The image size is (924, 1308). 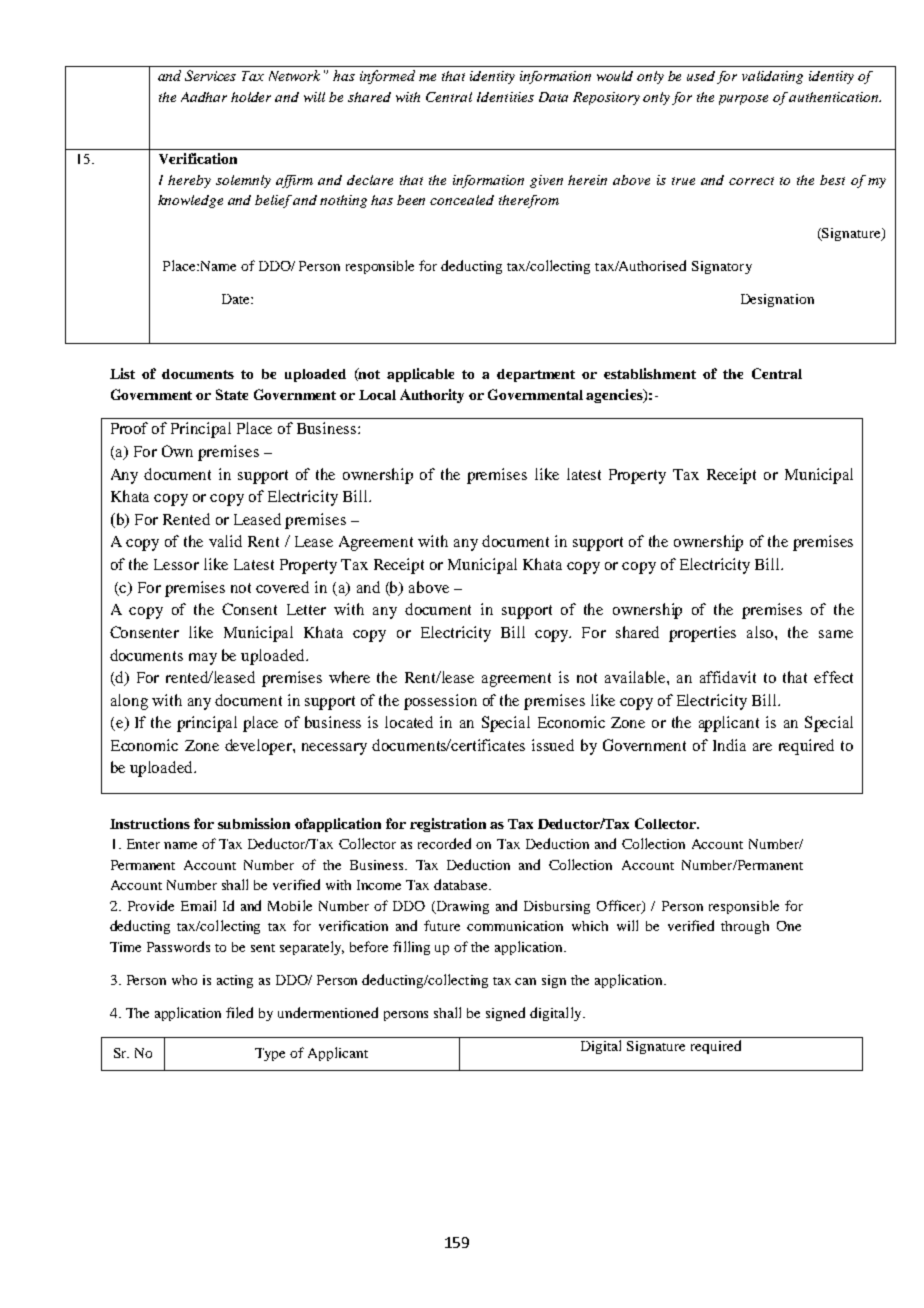 I want to click on Lessor, so click(x=176, y=564).
